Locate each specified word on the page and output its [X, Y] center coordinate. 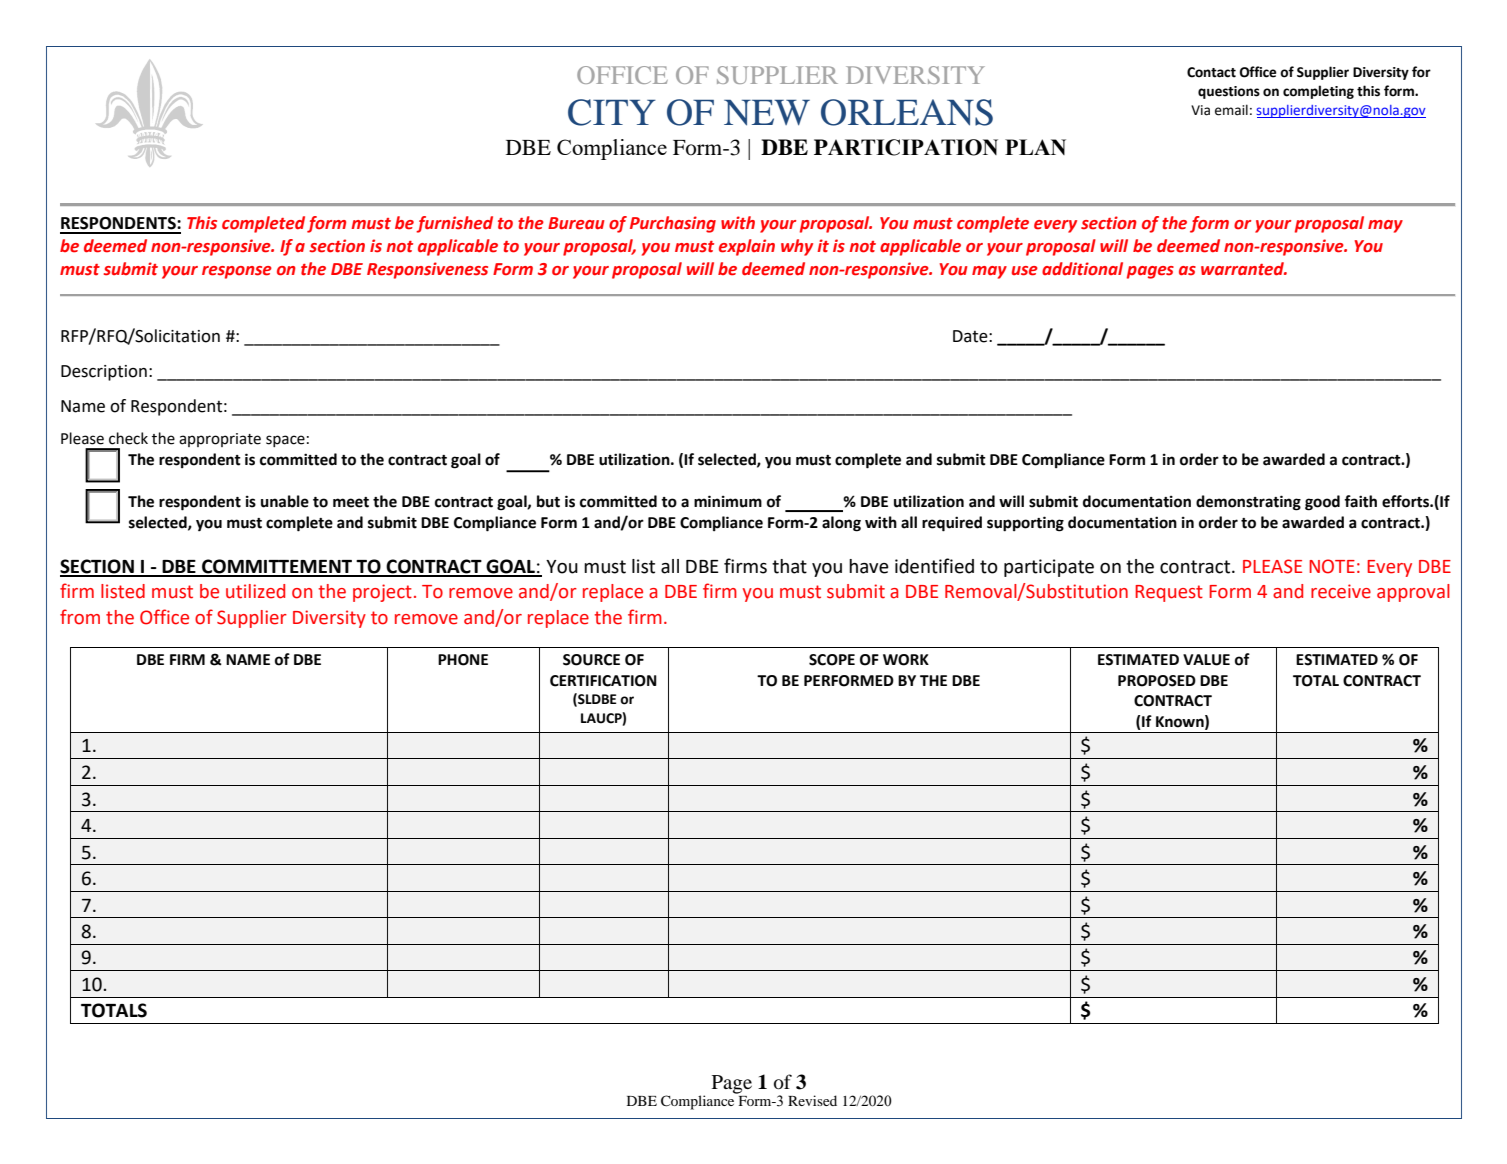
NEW [767, 113]
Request [1169, 593]
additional [1082, 269]
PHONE [463, 660]
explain [747, 247]
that [789, 566]
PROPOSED [1157, 681]
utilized [255, 591]
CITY [612, 112]
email [1231, 110]
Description [104, 373]
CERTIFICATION [603, 681]
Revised [812, 1100]
